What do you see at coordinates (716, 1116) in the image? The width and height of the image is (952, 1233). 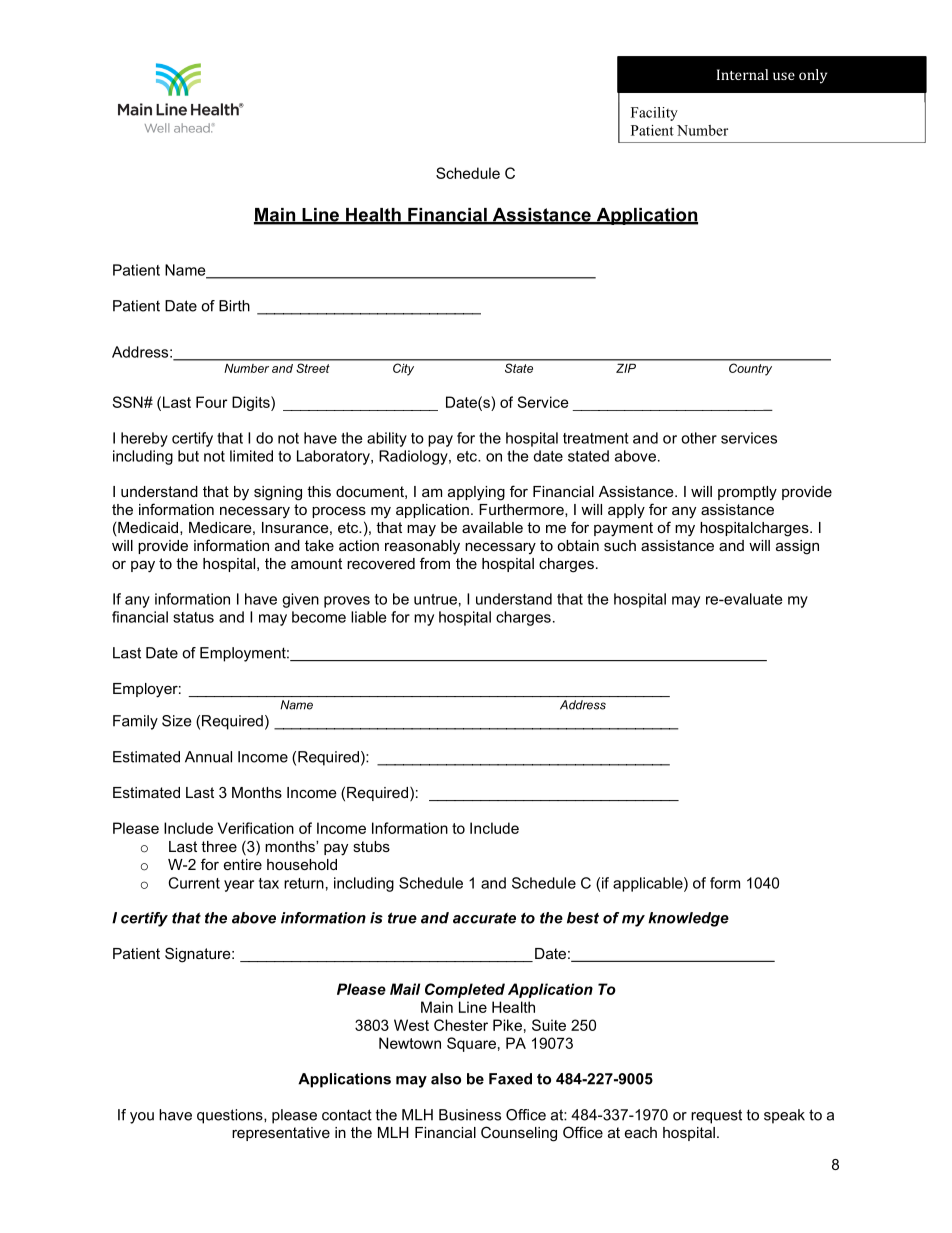 I see `request` at bounding box center [716, 1116].
